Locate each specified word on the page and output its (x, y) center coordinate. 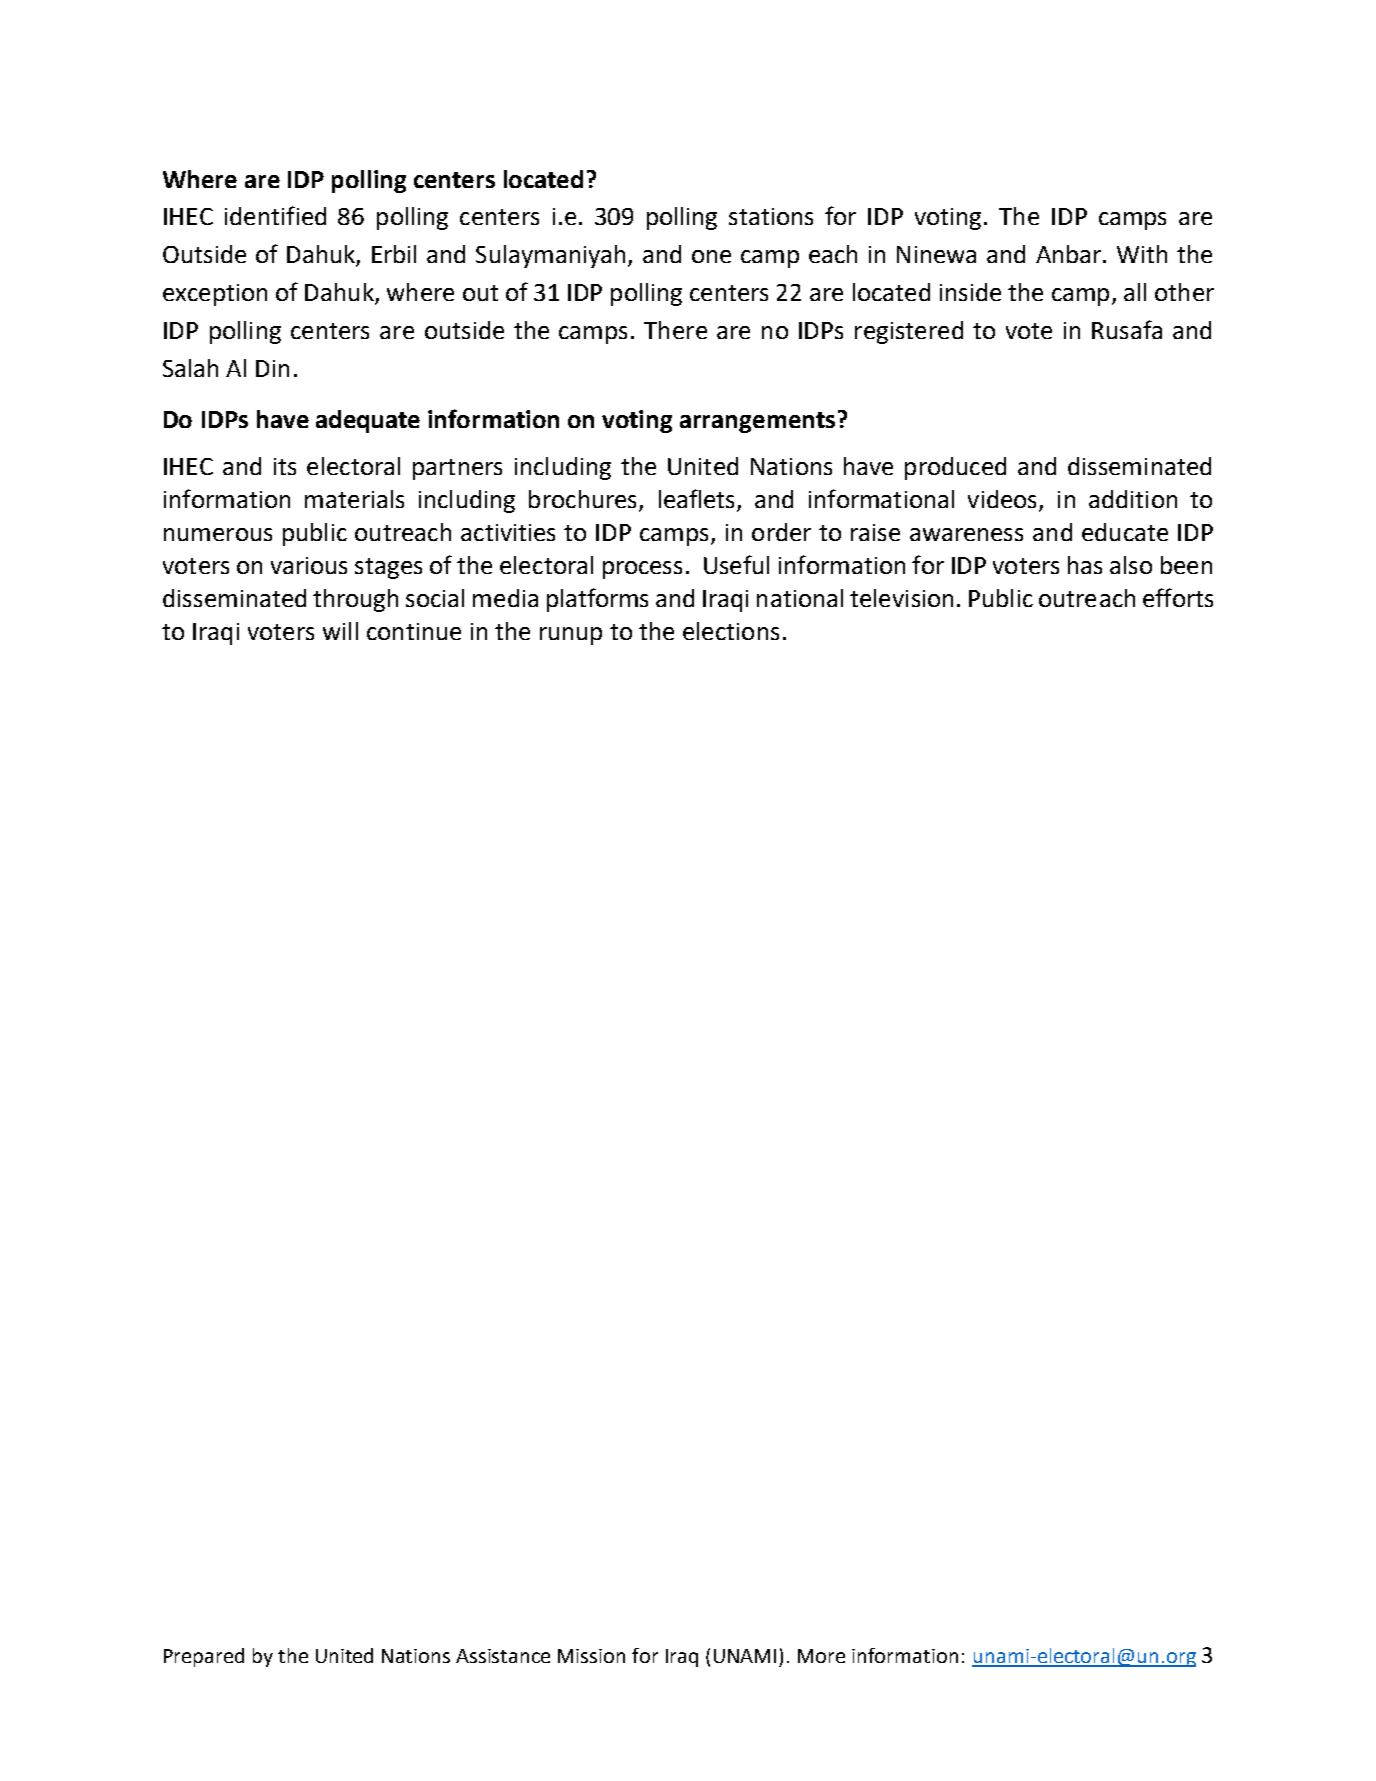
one (711, 256)
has (1085, 565)
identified (275, 215)
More (821, 1656)
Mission (591, 1656)
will (340, 631)
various (309, 565)
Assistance (503, 1656)
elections (731, 631)
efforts (1178, 597)
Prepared (204, 1657)
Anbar (1070, 254)
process (642, 570)
